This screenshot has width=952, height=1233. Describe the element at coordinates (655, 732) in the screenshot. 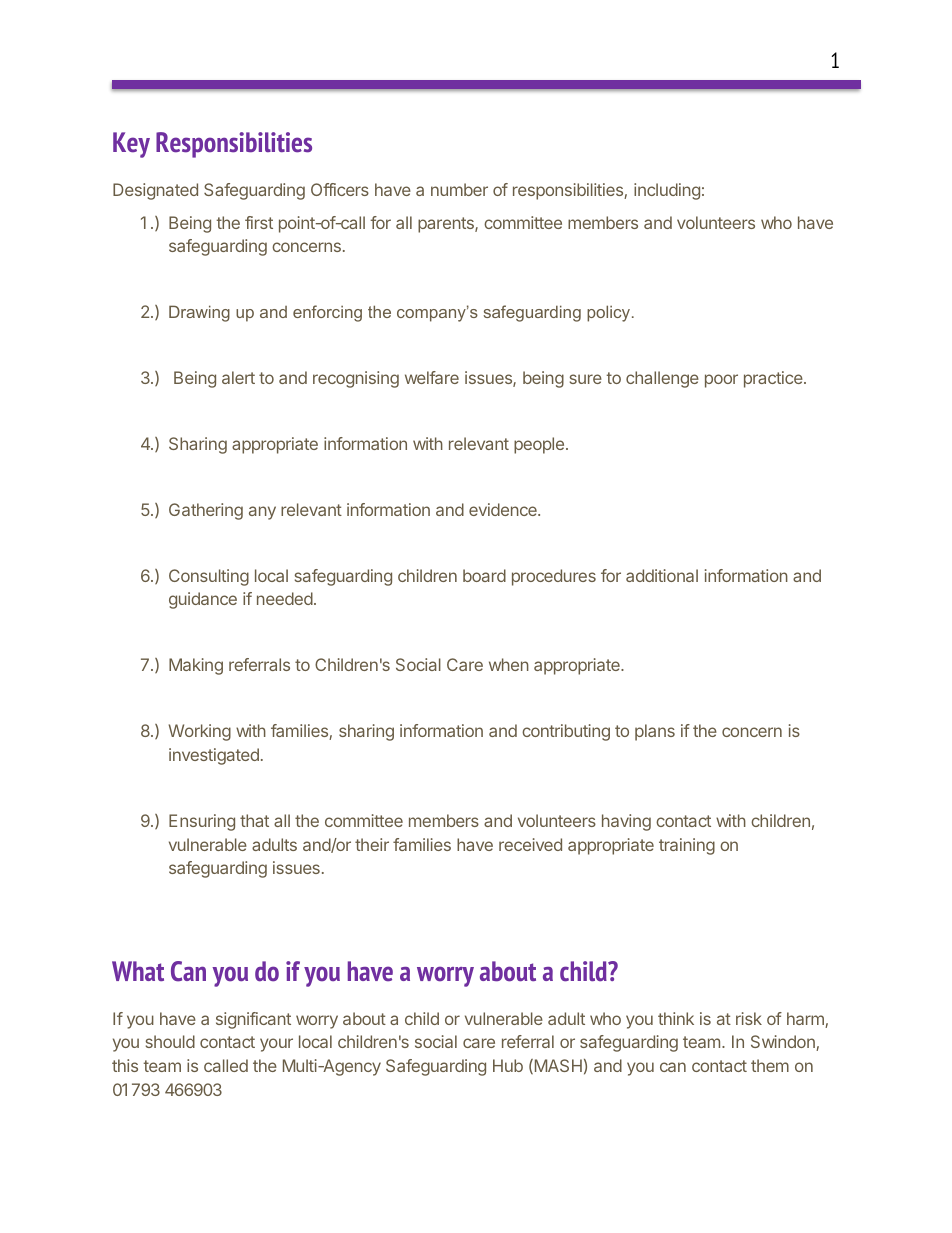

I see `plans` at that location.
